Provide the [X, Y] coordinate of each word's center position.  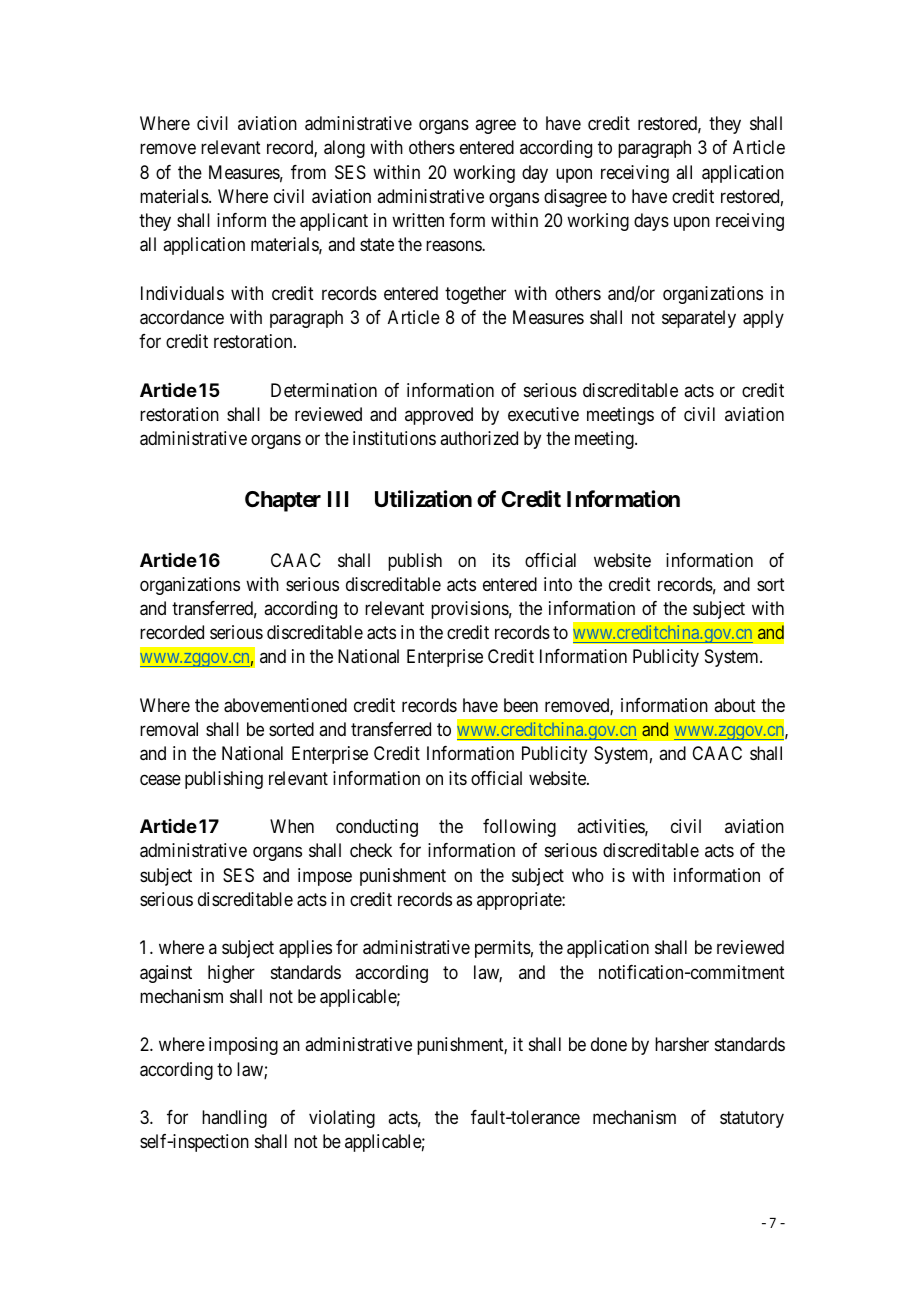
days [651, 222]
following [519, 828]
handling [234, 1119]
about [735, 705]
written [418, 220]
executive [543, 414]
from [308, 172]
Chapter [283, 501]
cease [160, 779]
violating [342, 1119]
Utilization [423, 498]
